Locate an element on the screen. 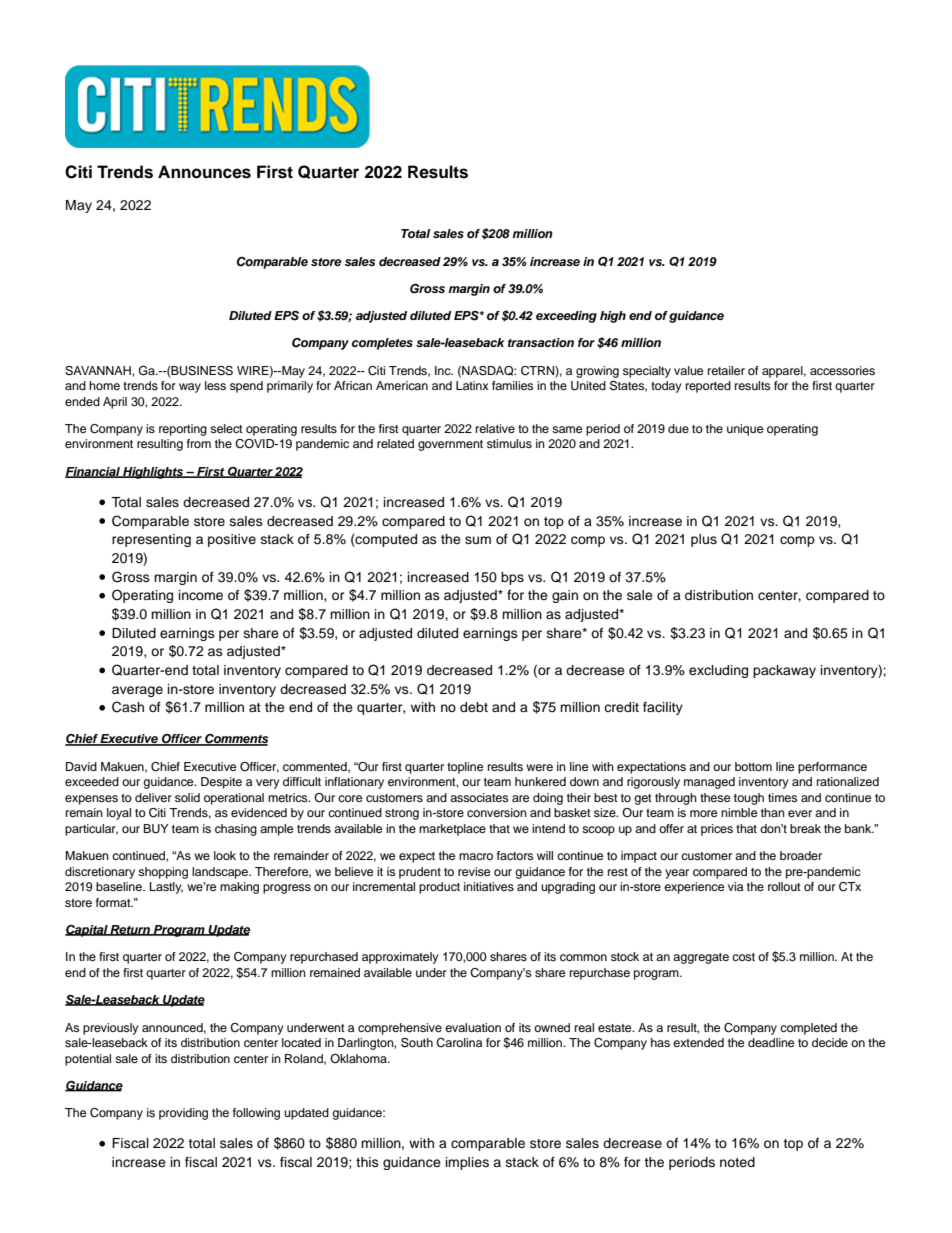 The height and width of the screenshot is (1233, 952). unique is located at coordinates (745, 430).
